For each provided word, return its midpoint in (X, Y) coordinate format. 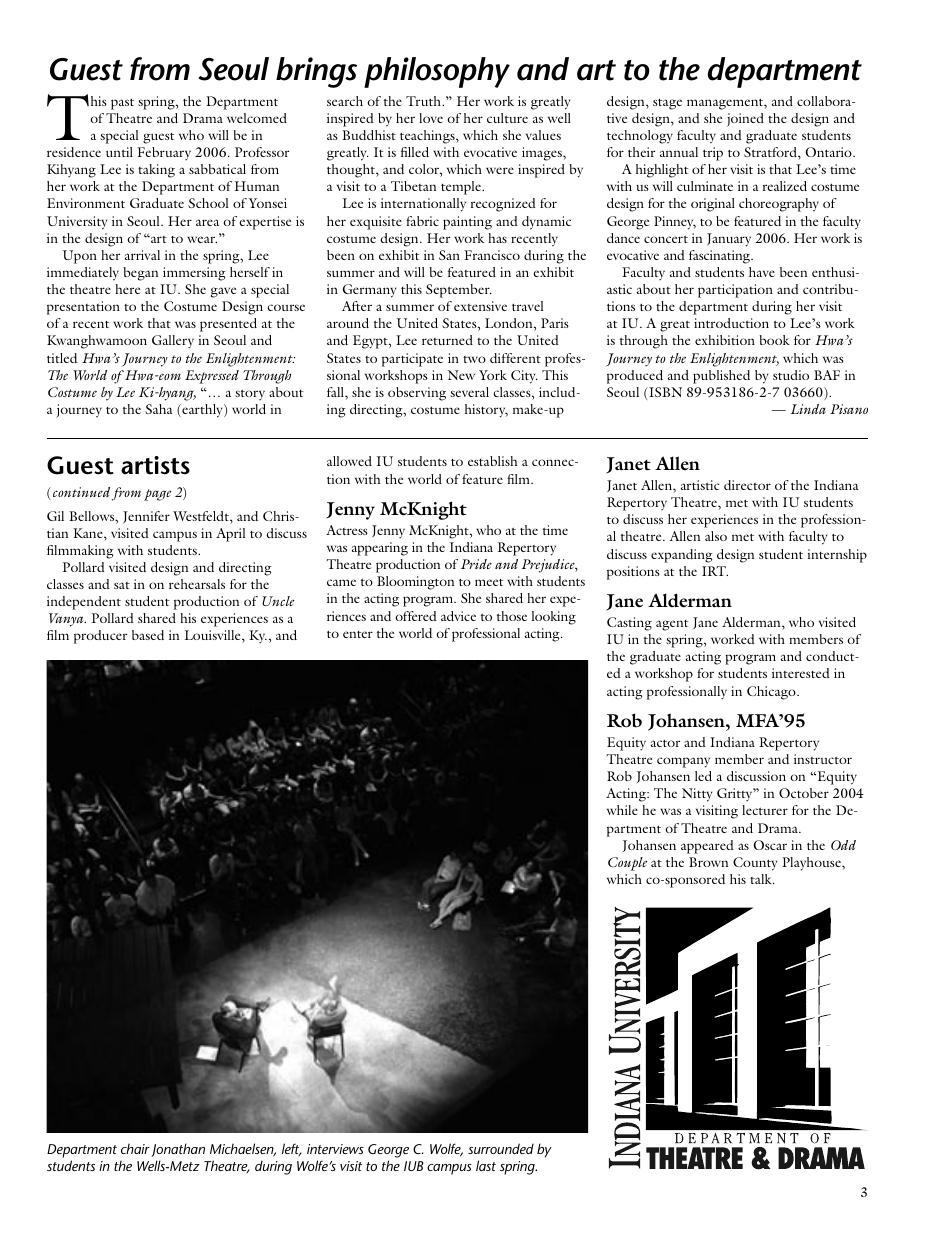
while (622, 810)
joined (745, 120)
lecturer (765, 810)
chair (135, 1148)
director (747, 485)
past (122, 104)
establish (492, 461)
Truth (425, 101)
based (148, 635)
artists (155, 465)
